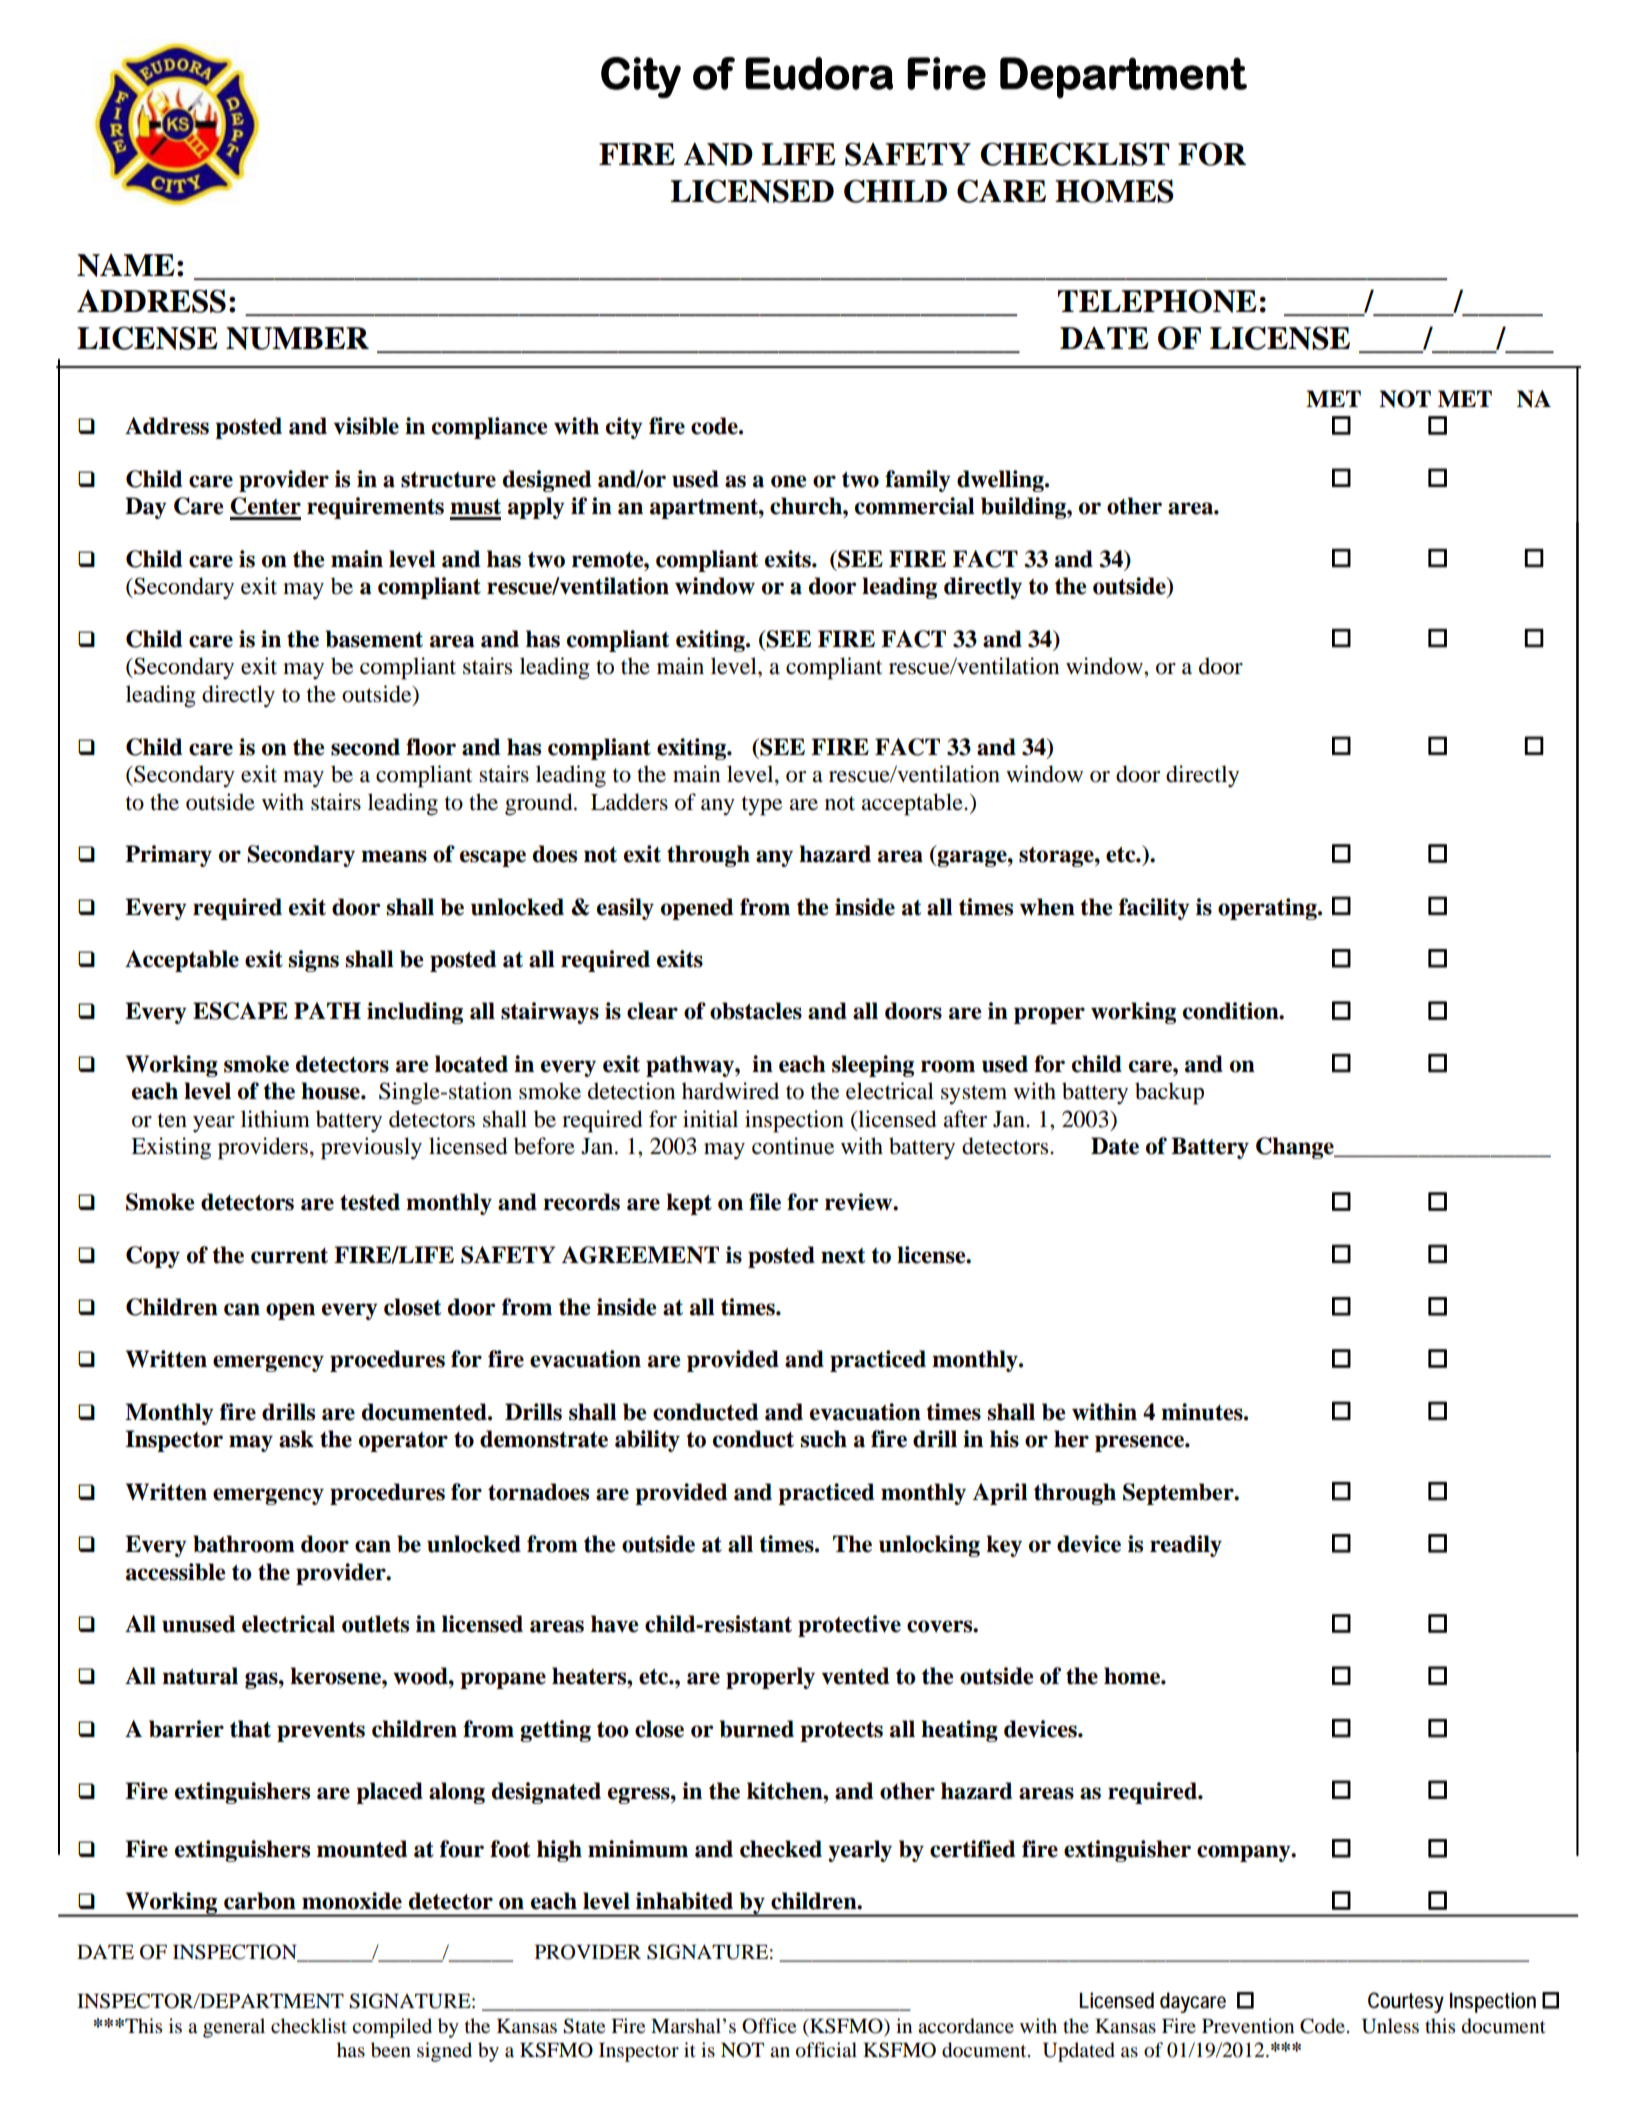  What do you see at coordinates (331, 1091) in the screenshot?
I see `house` at bounding box center [331, 1091].
